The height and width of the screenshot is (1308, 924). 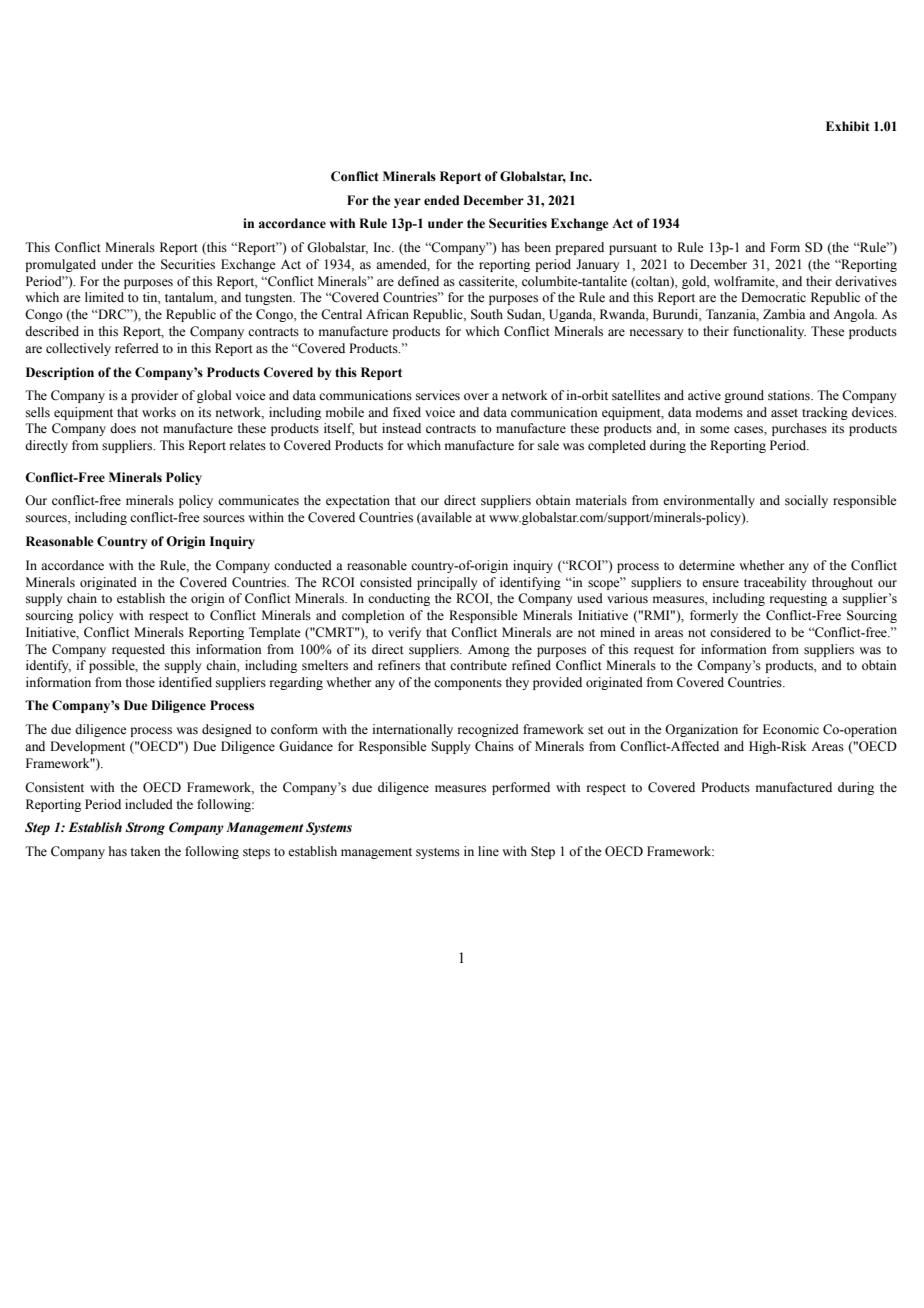 I want to click on traceability, so click(x=775, y=583).
